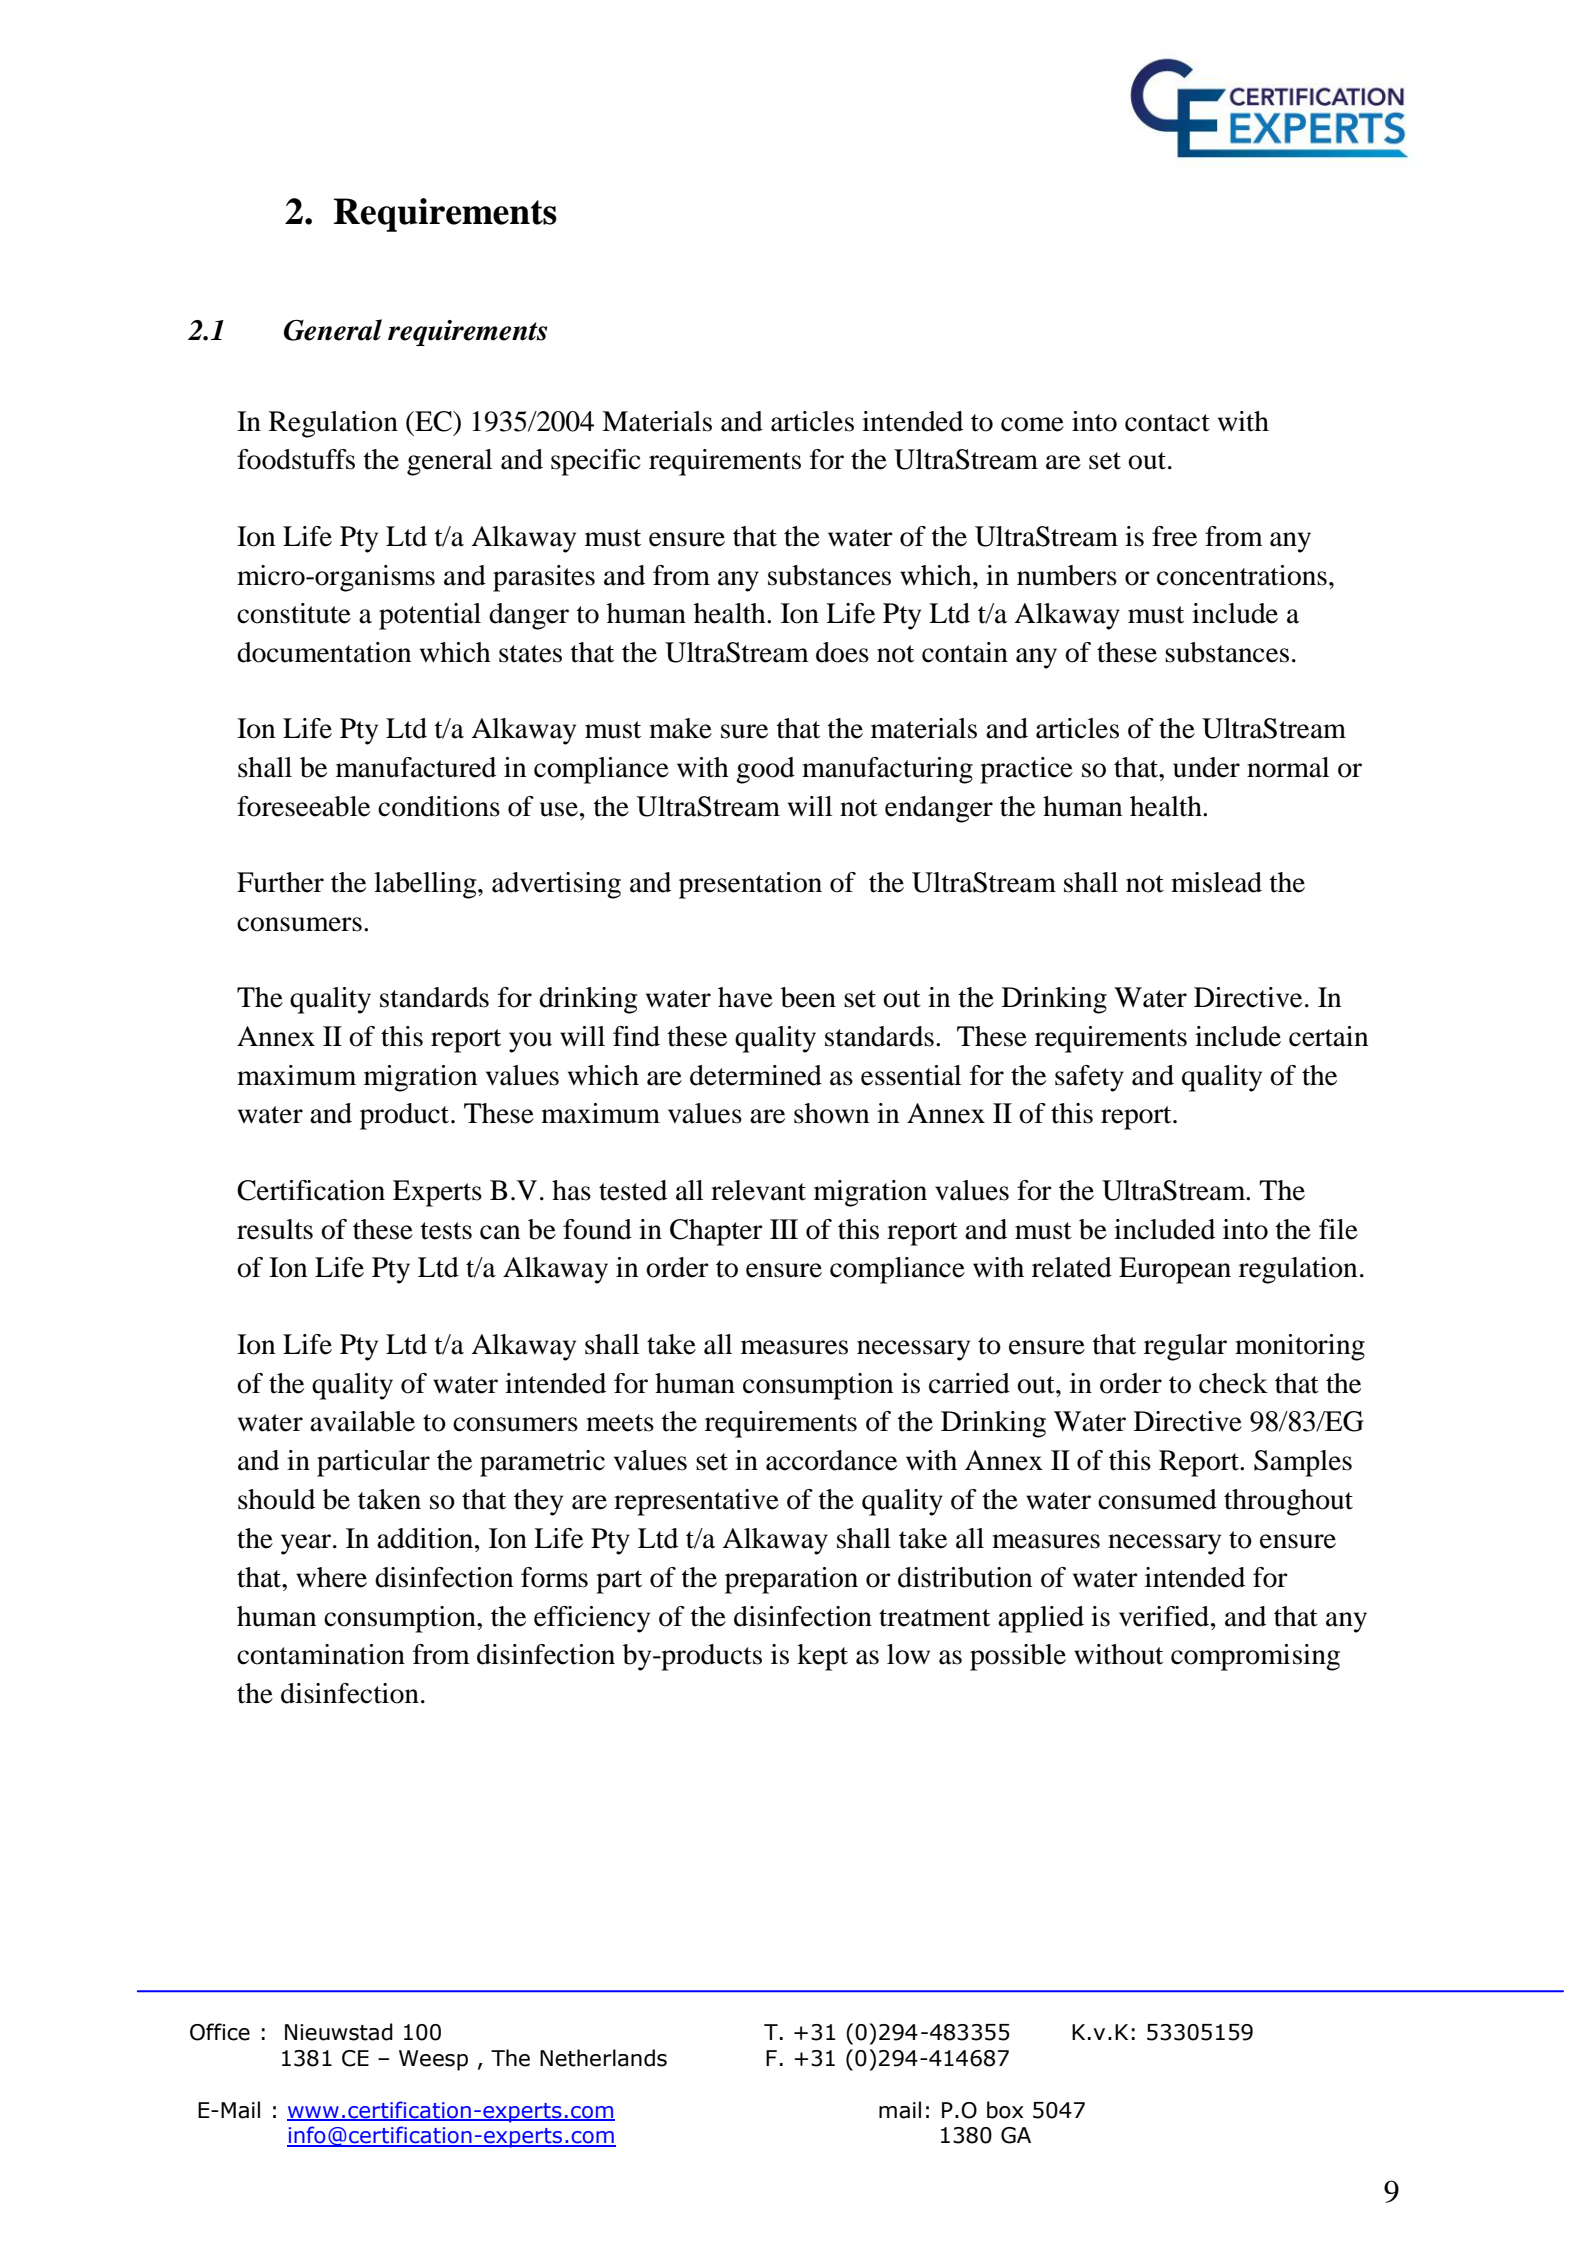 Image resolution: width=1589 pixels, height=2247 pixels. What do you see at coordinates (1167, 423) in the document?
I see `contact` at bounding box center [1167, 423].
